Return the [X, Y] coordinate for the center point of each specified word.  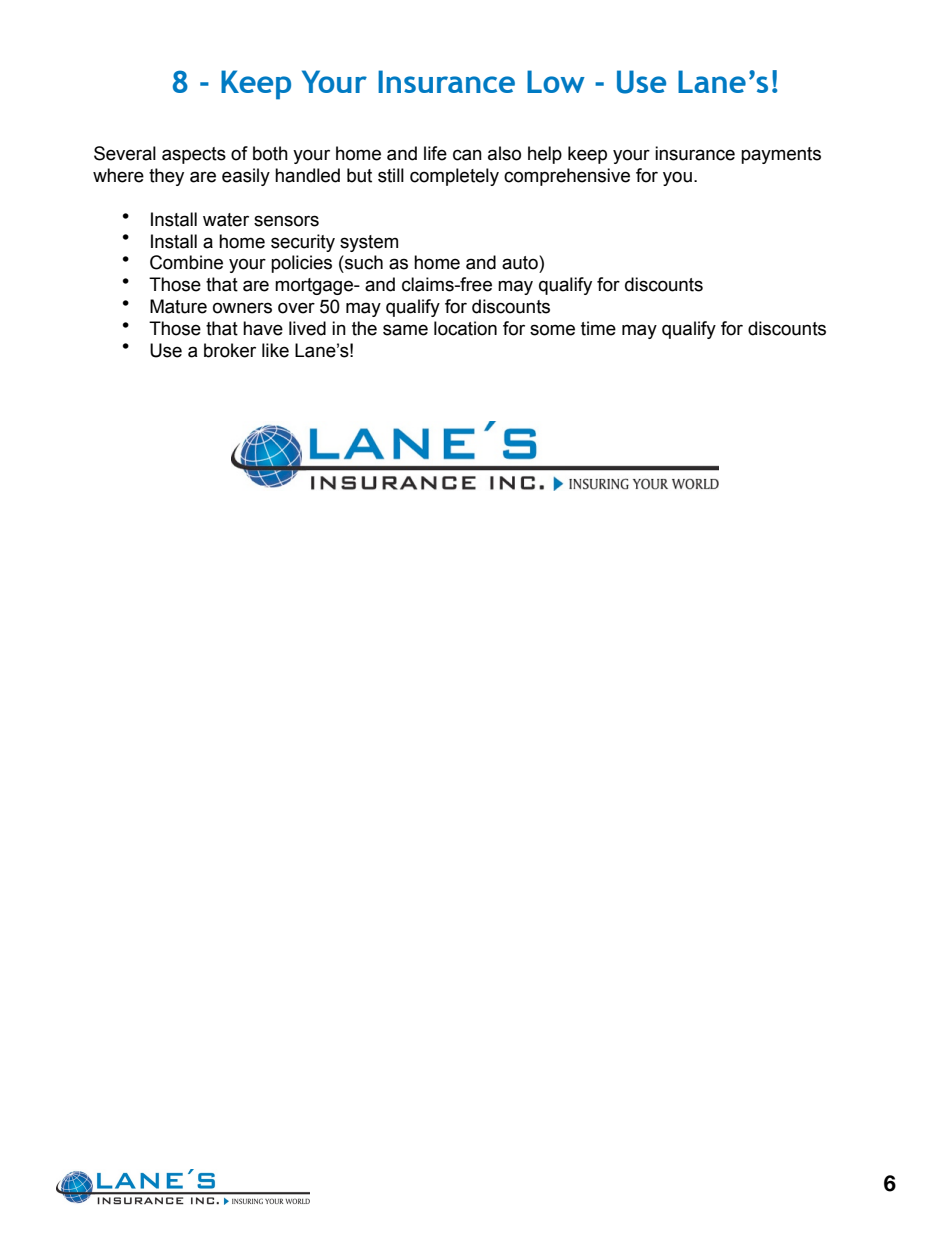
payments [781, 155]
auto [521, 262]
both [270, 153]
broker [230, 350]
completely [454, 177]
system [369, 243]
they [166, 177]
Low [556, 81]
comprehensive [567, 177]
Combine [186, 262]
